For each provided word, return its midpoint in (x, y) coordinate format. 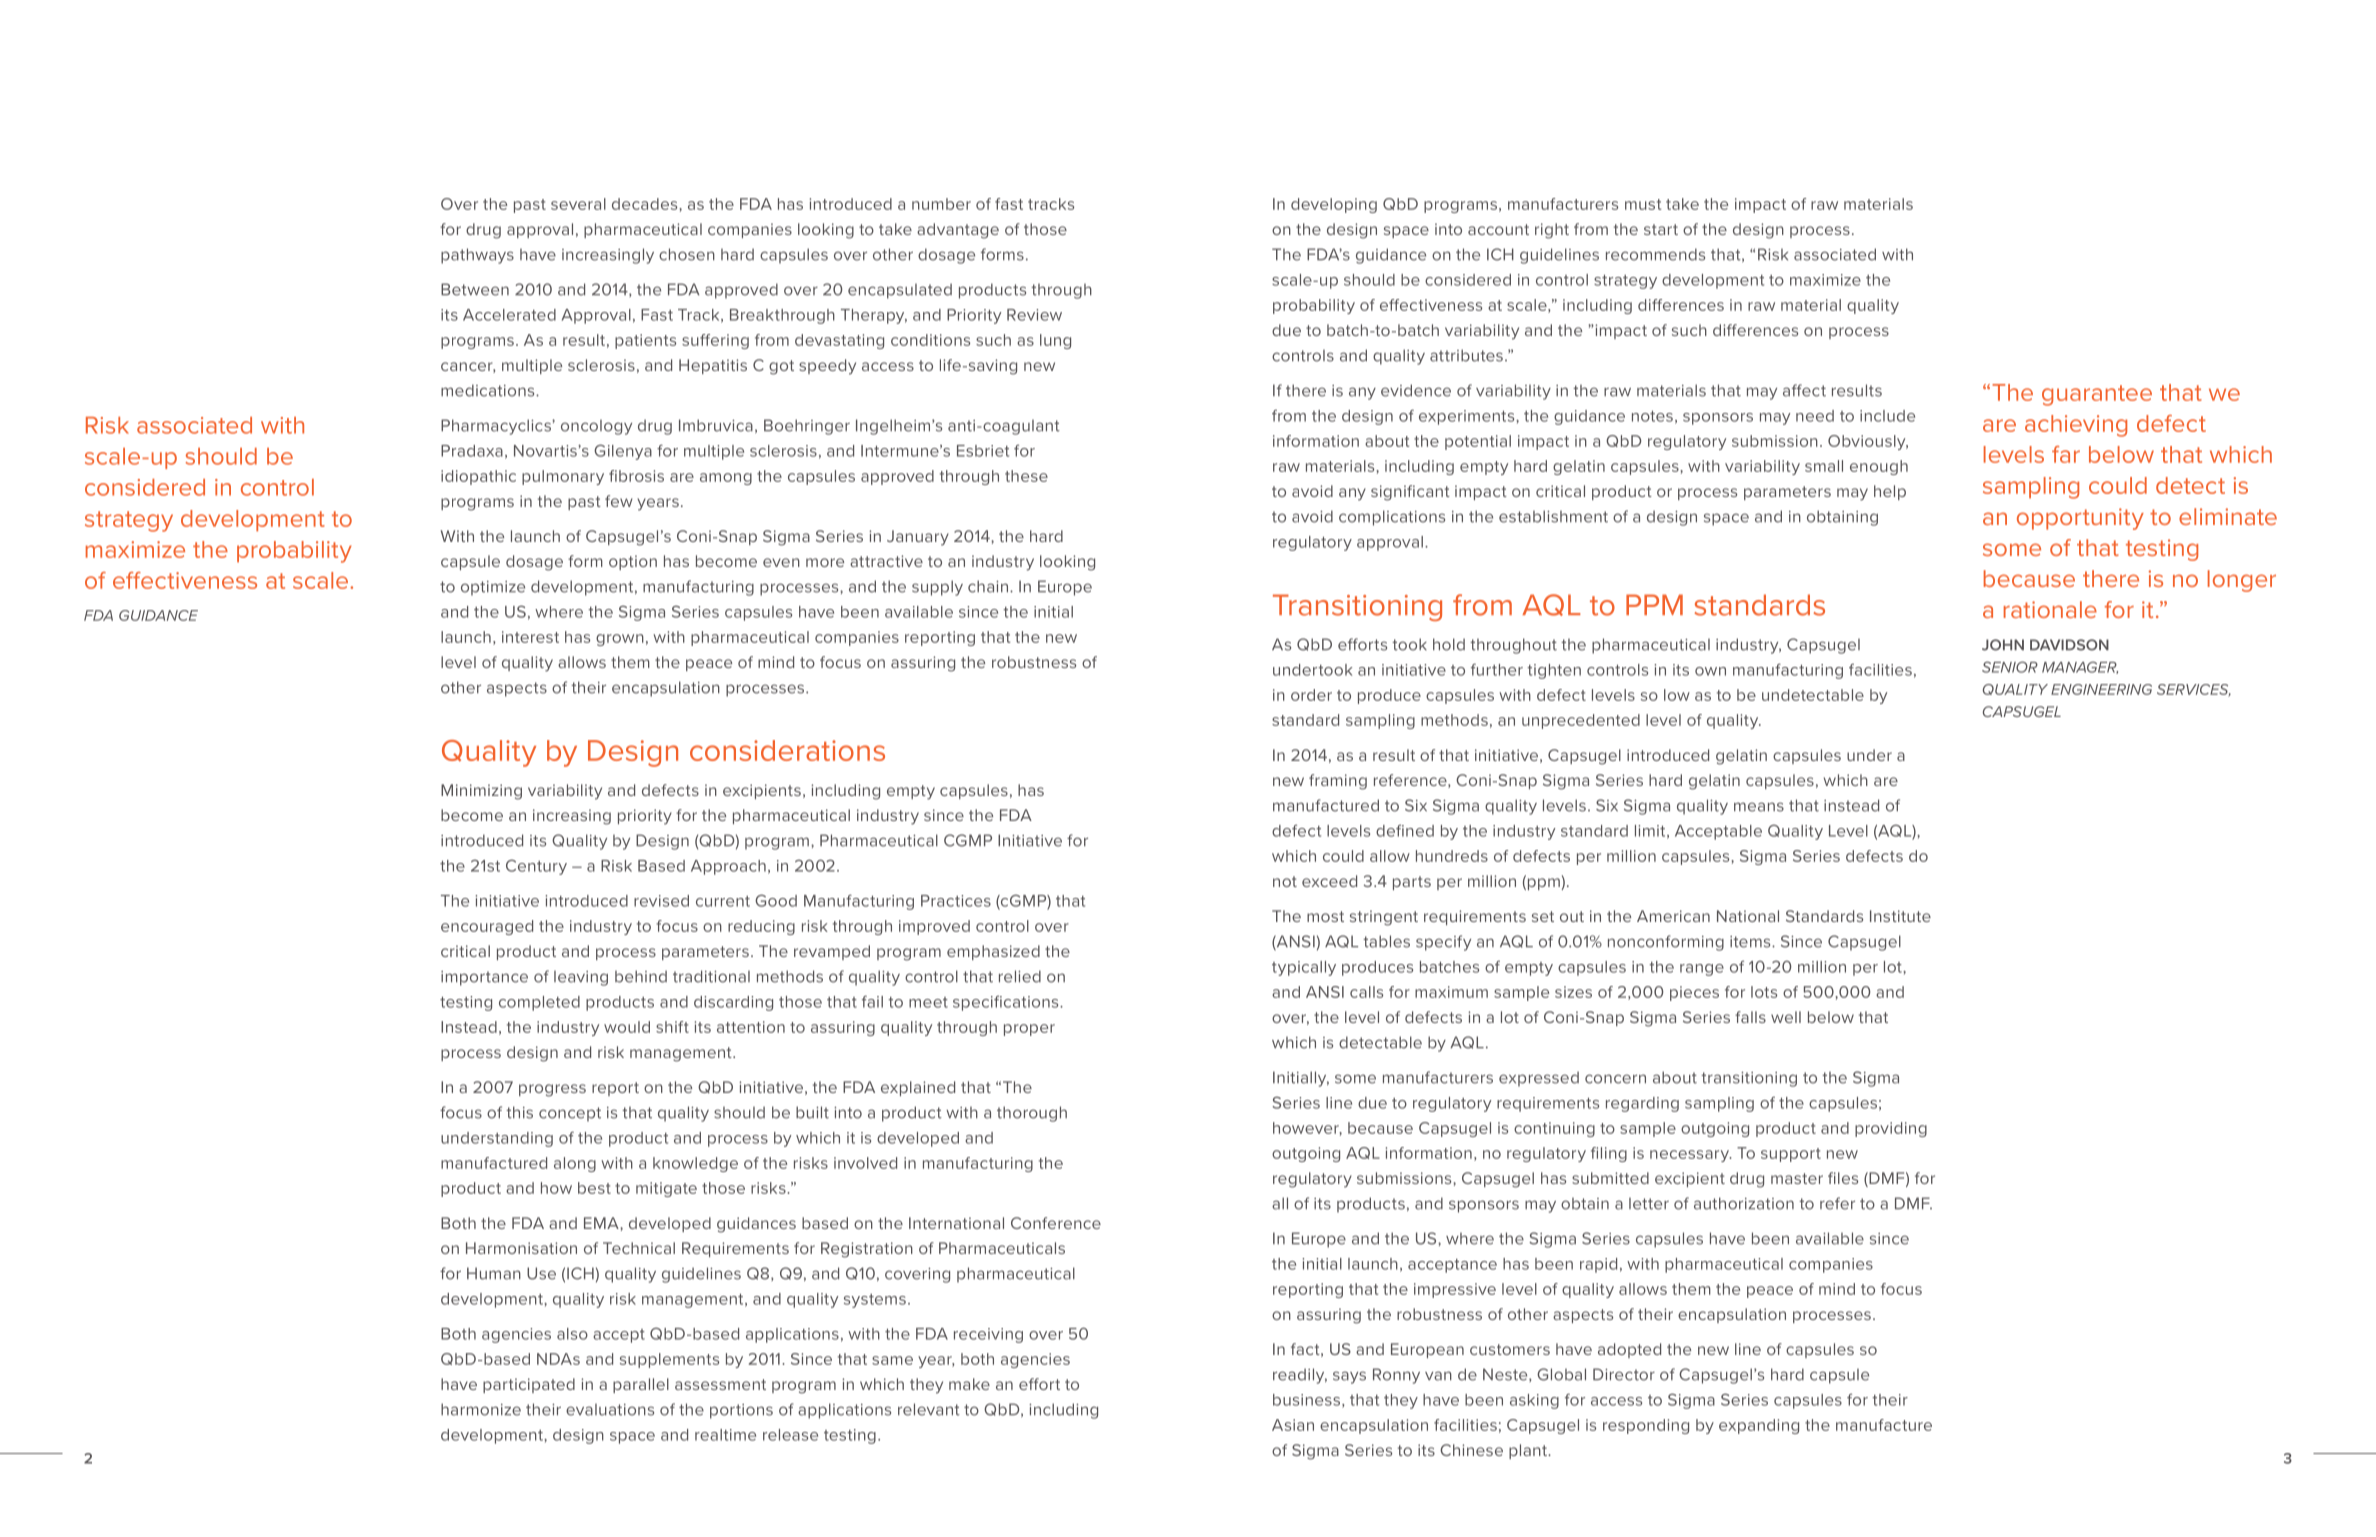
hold (1449, 644)
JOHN (2003, 645)
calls (1366, 992)
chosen (687, 254)
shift (672, 1027)
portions (741, 1411)
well (1786, 1017)
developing (1334, 205)
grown (620, 640)
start (1661, 229)
